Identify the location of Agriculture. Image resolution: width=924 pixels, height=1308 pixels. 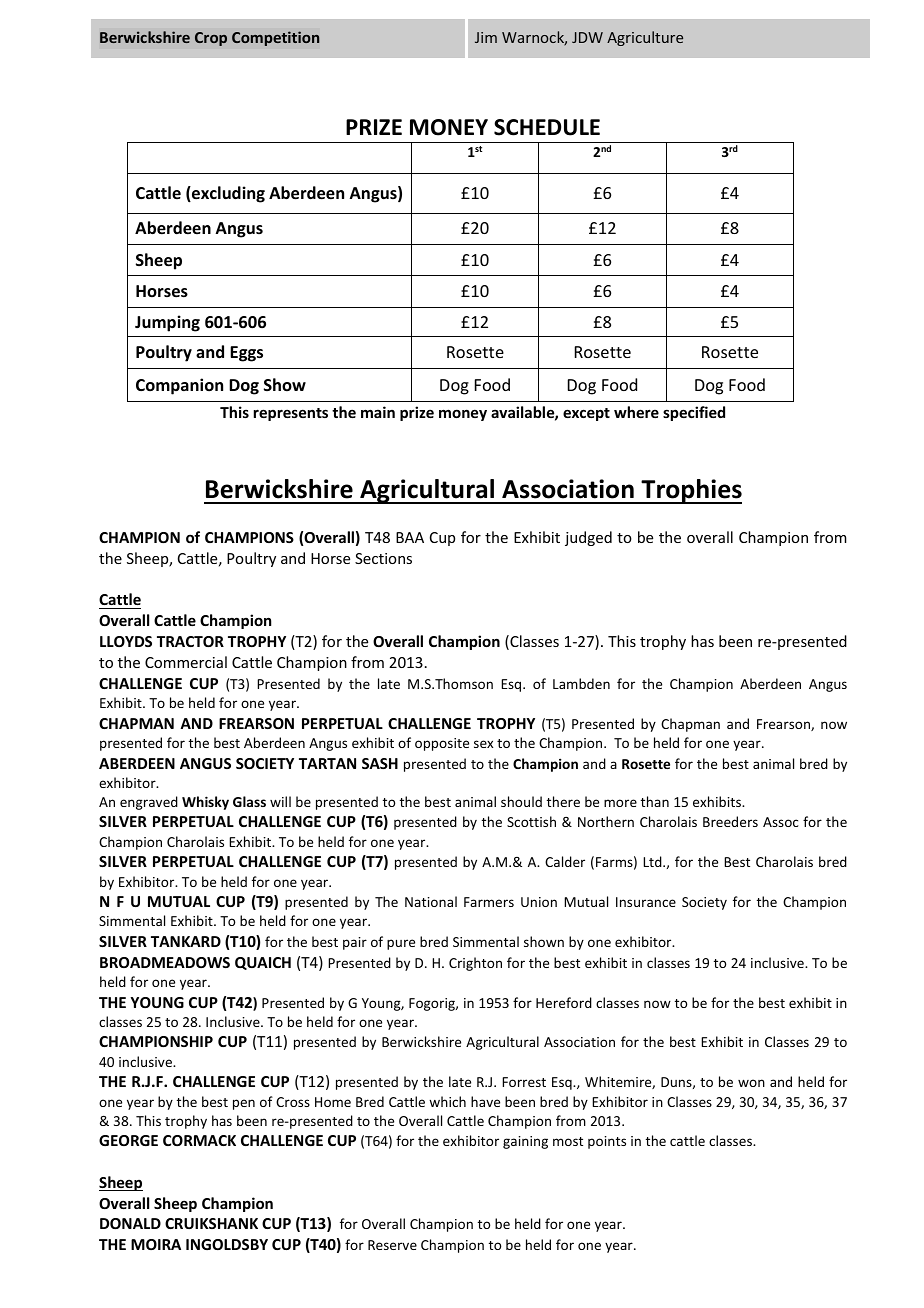
(645, 38).
